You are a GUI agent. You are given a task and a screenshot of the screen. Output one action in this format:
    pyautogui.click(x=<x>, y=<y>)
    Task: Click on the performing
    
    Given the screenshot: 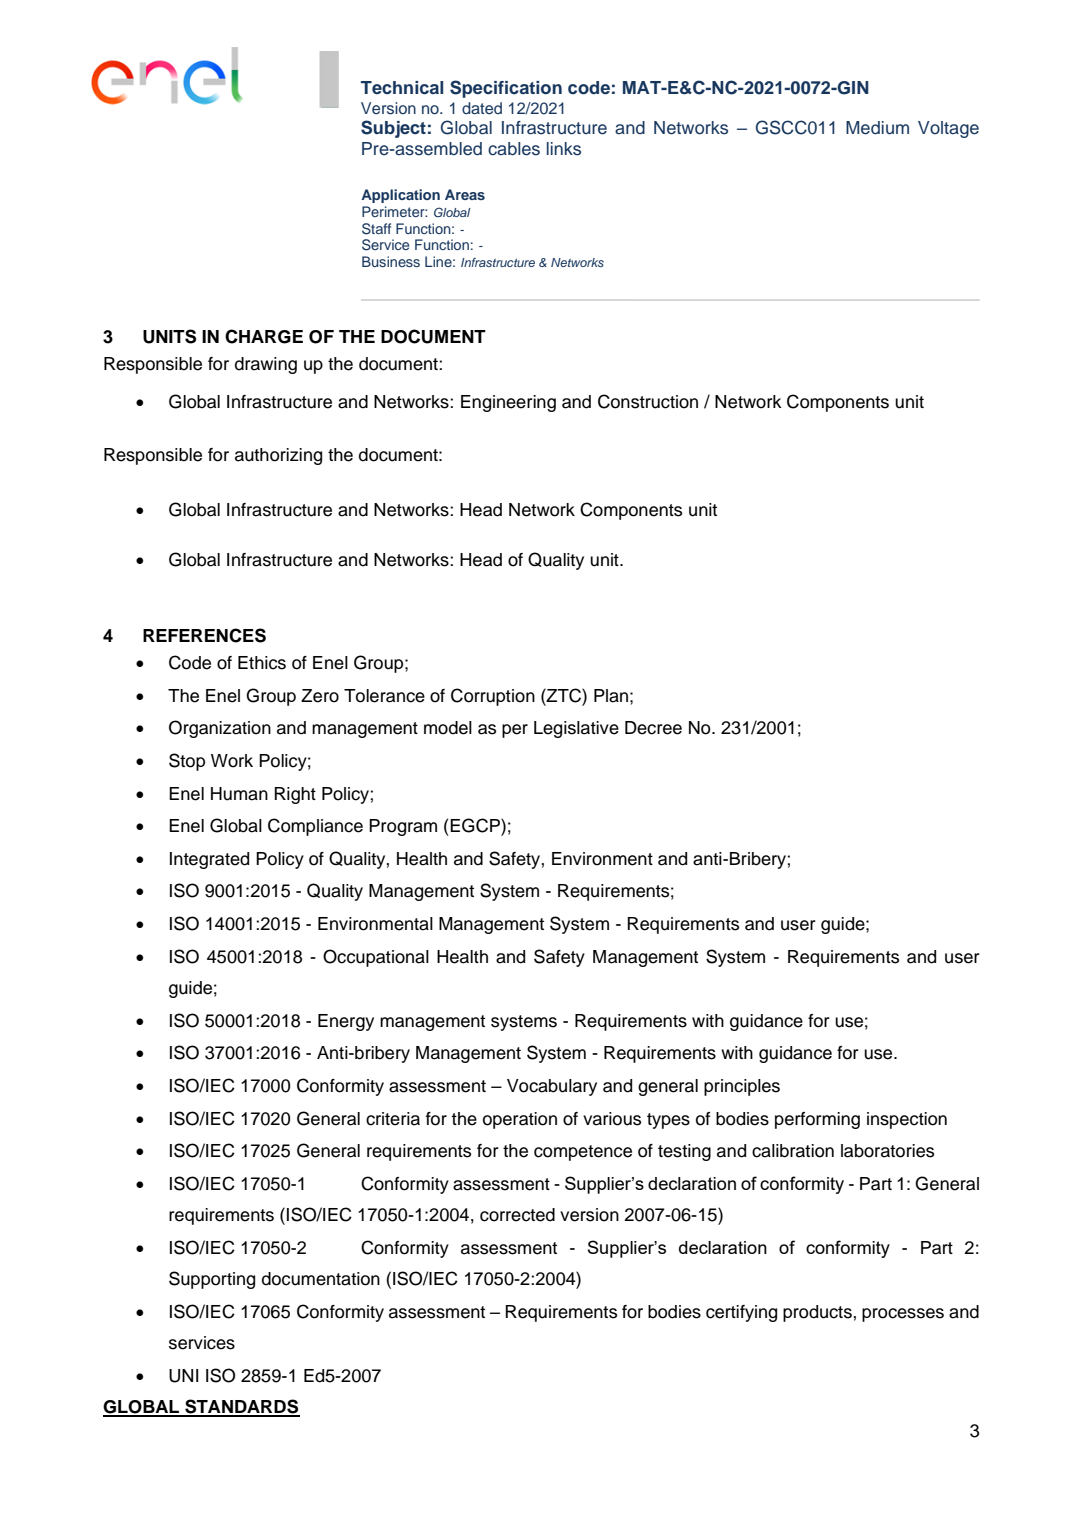 What is the action you would take?
    pyautogui.click(x=817, y=1120)
